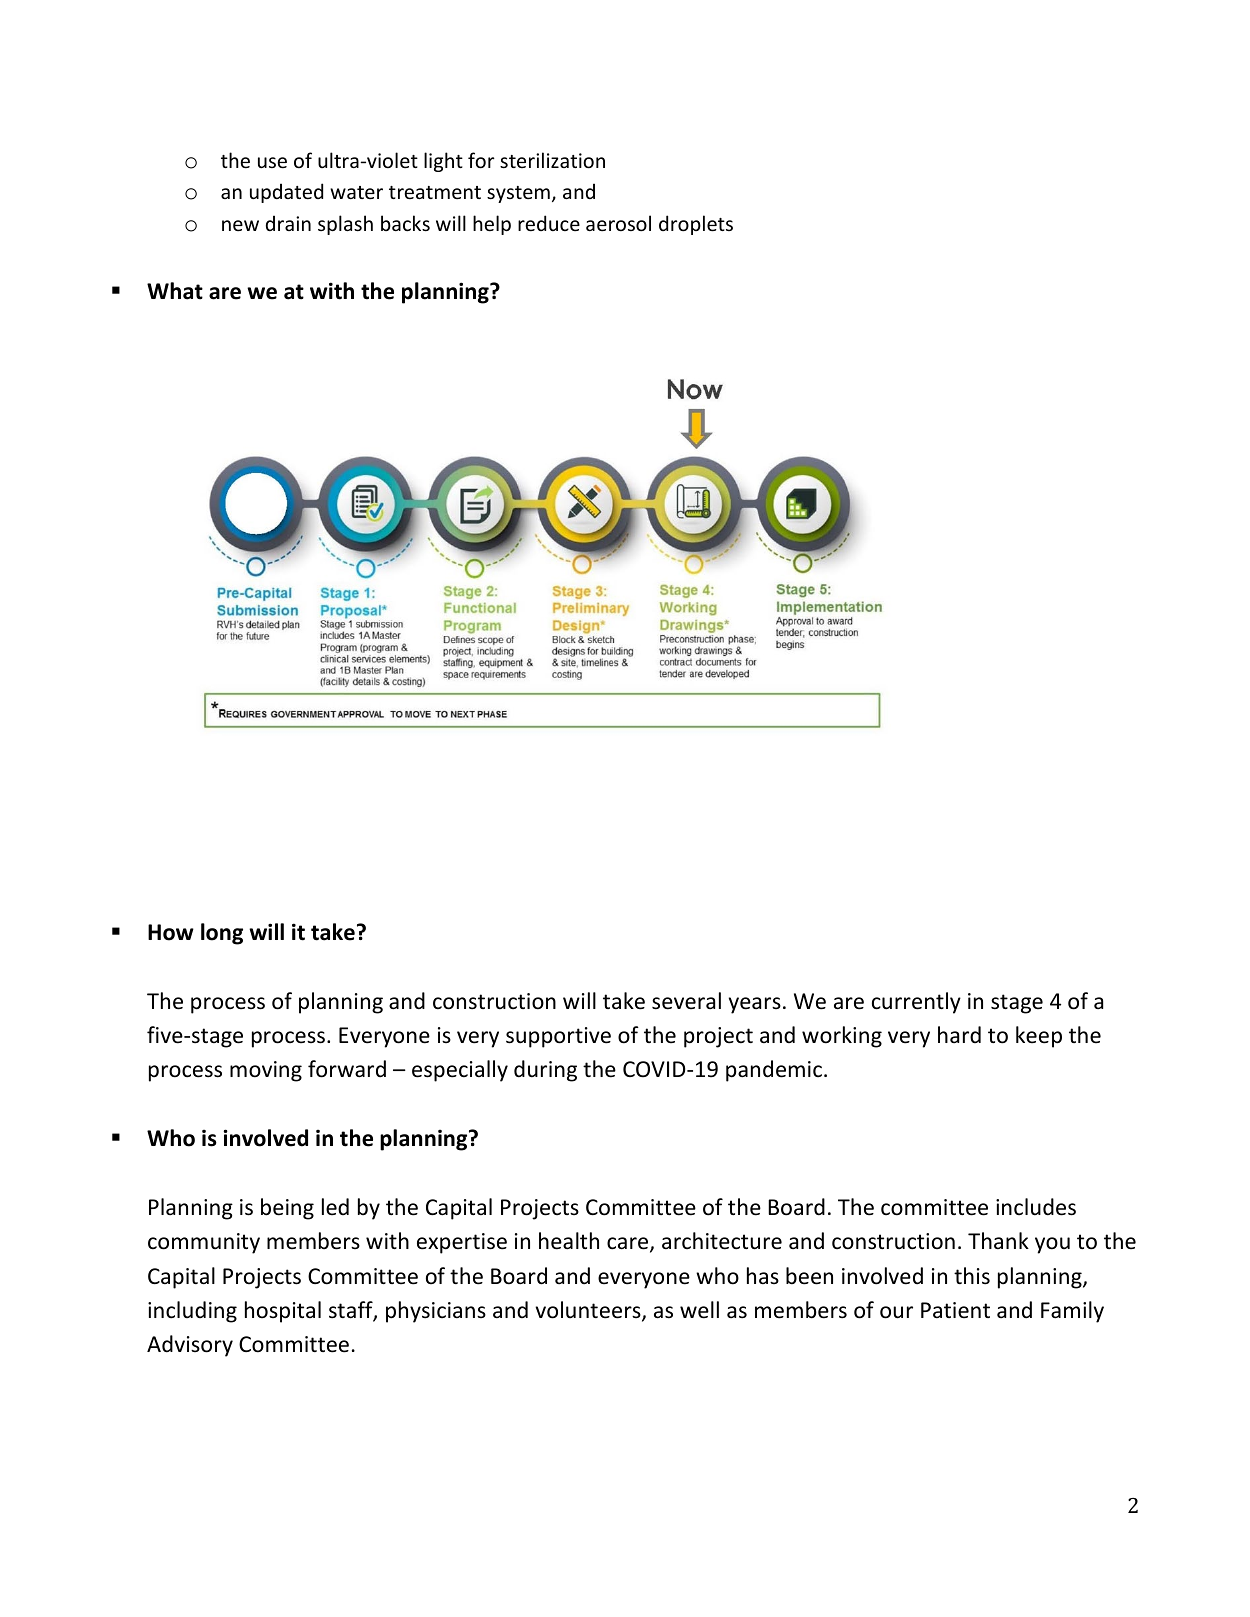  Describe the element at coordinates (916, 1003) in the document. I see `currently` at that location.
